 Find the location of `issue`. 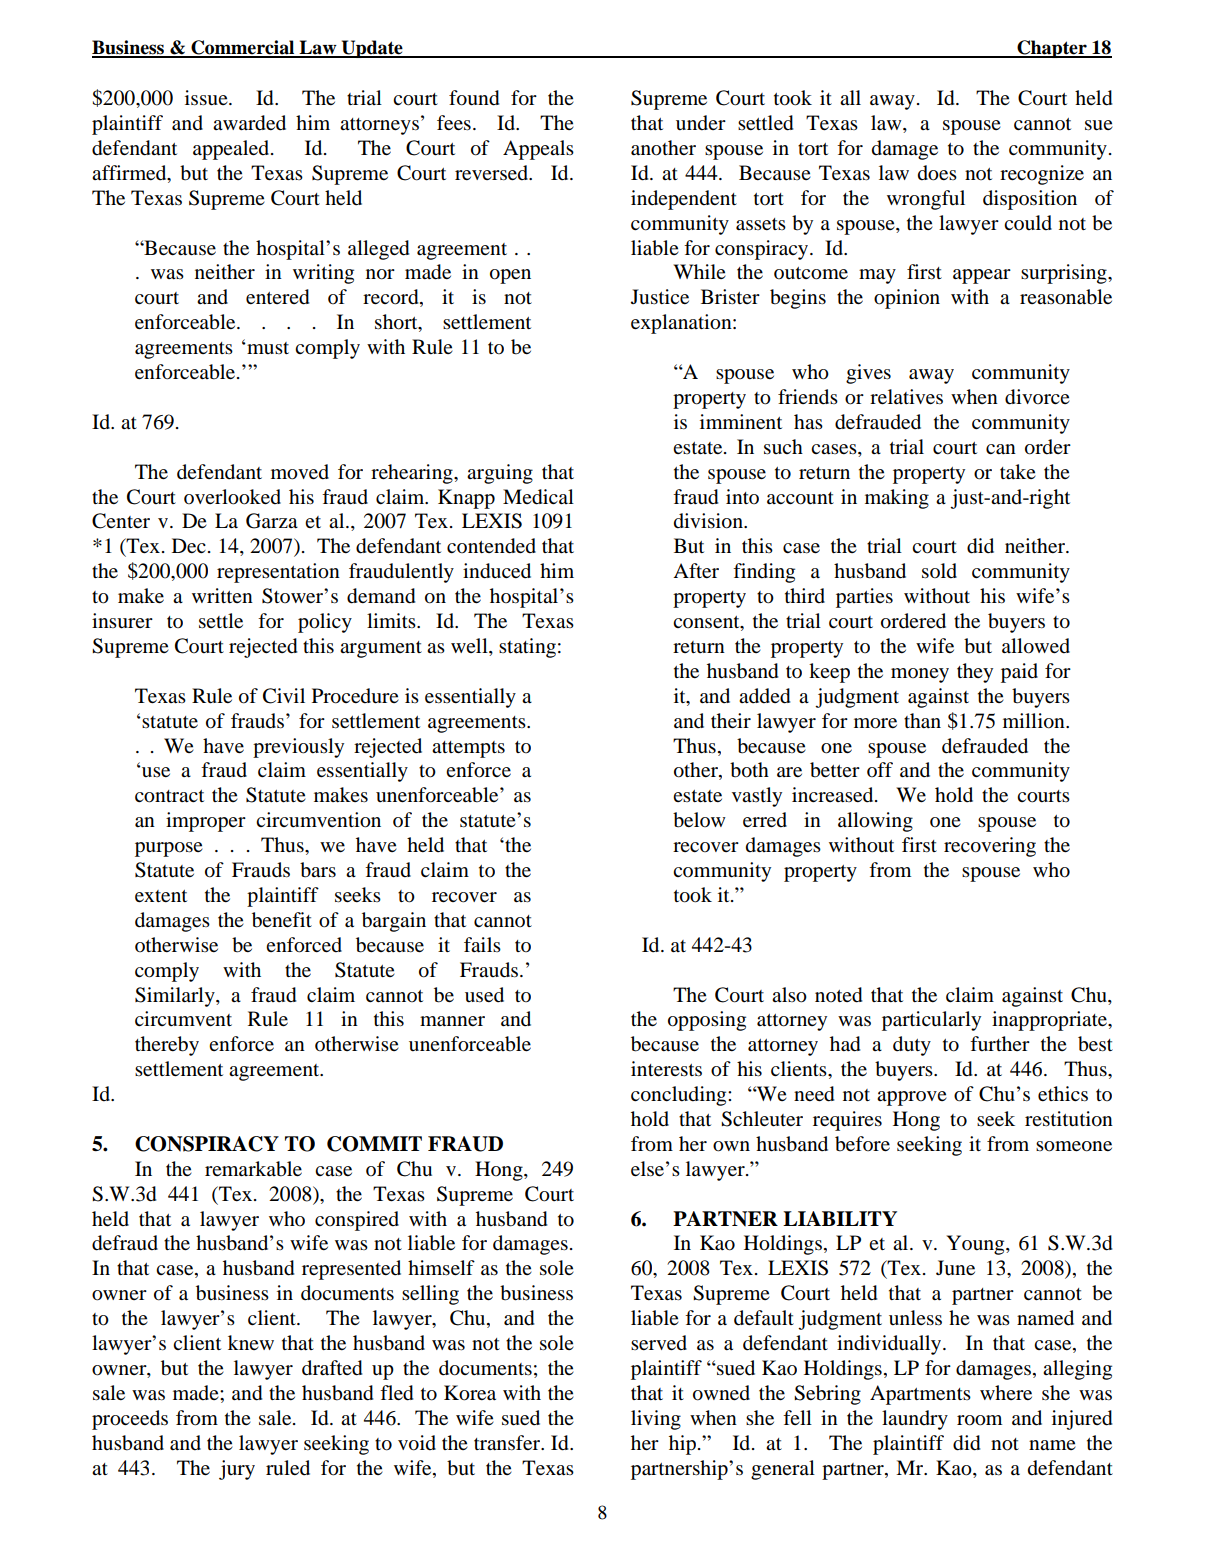

issue is located at coordinates (207, 98).
